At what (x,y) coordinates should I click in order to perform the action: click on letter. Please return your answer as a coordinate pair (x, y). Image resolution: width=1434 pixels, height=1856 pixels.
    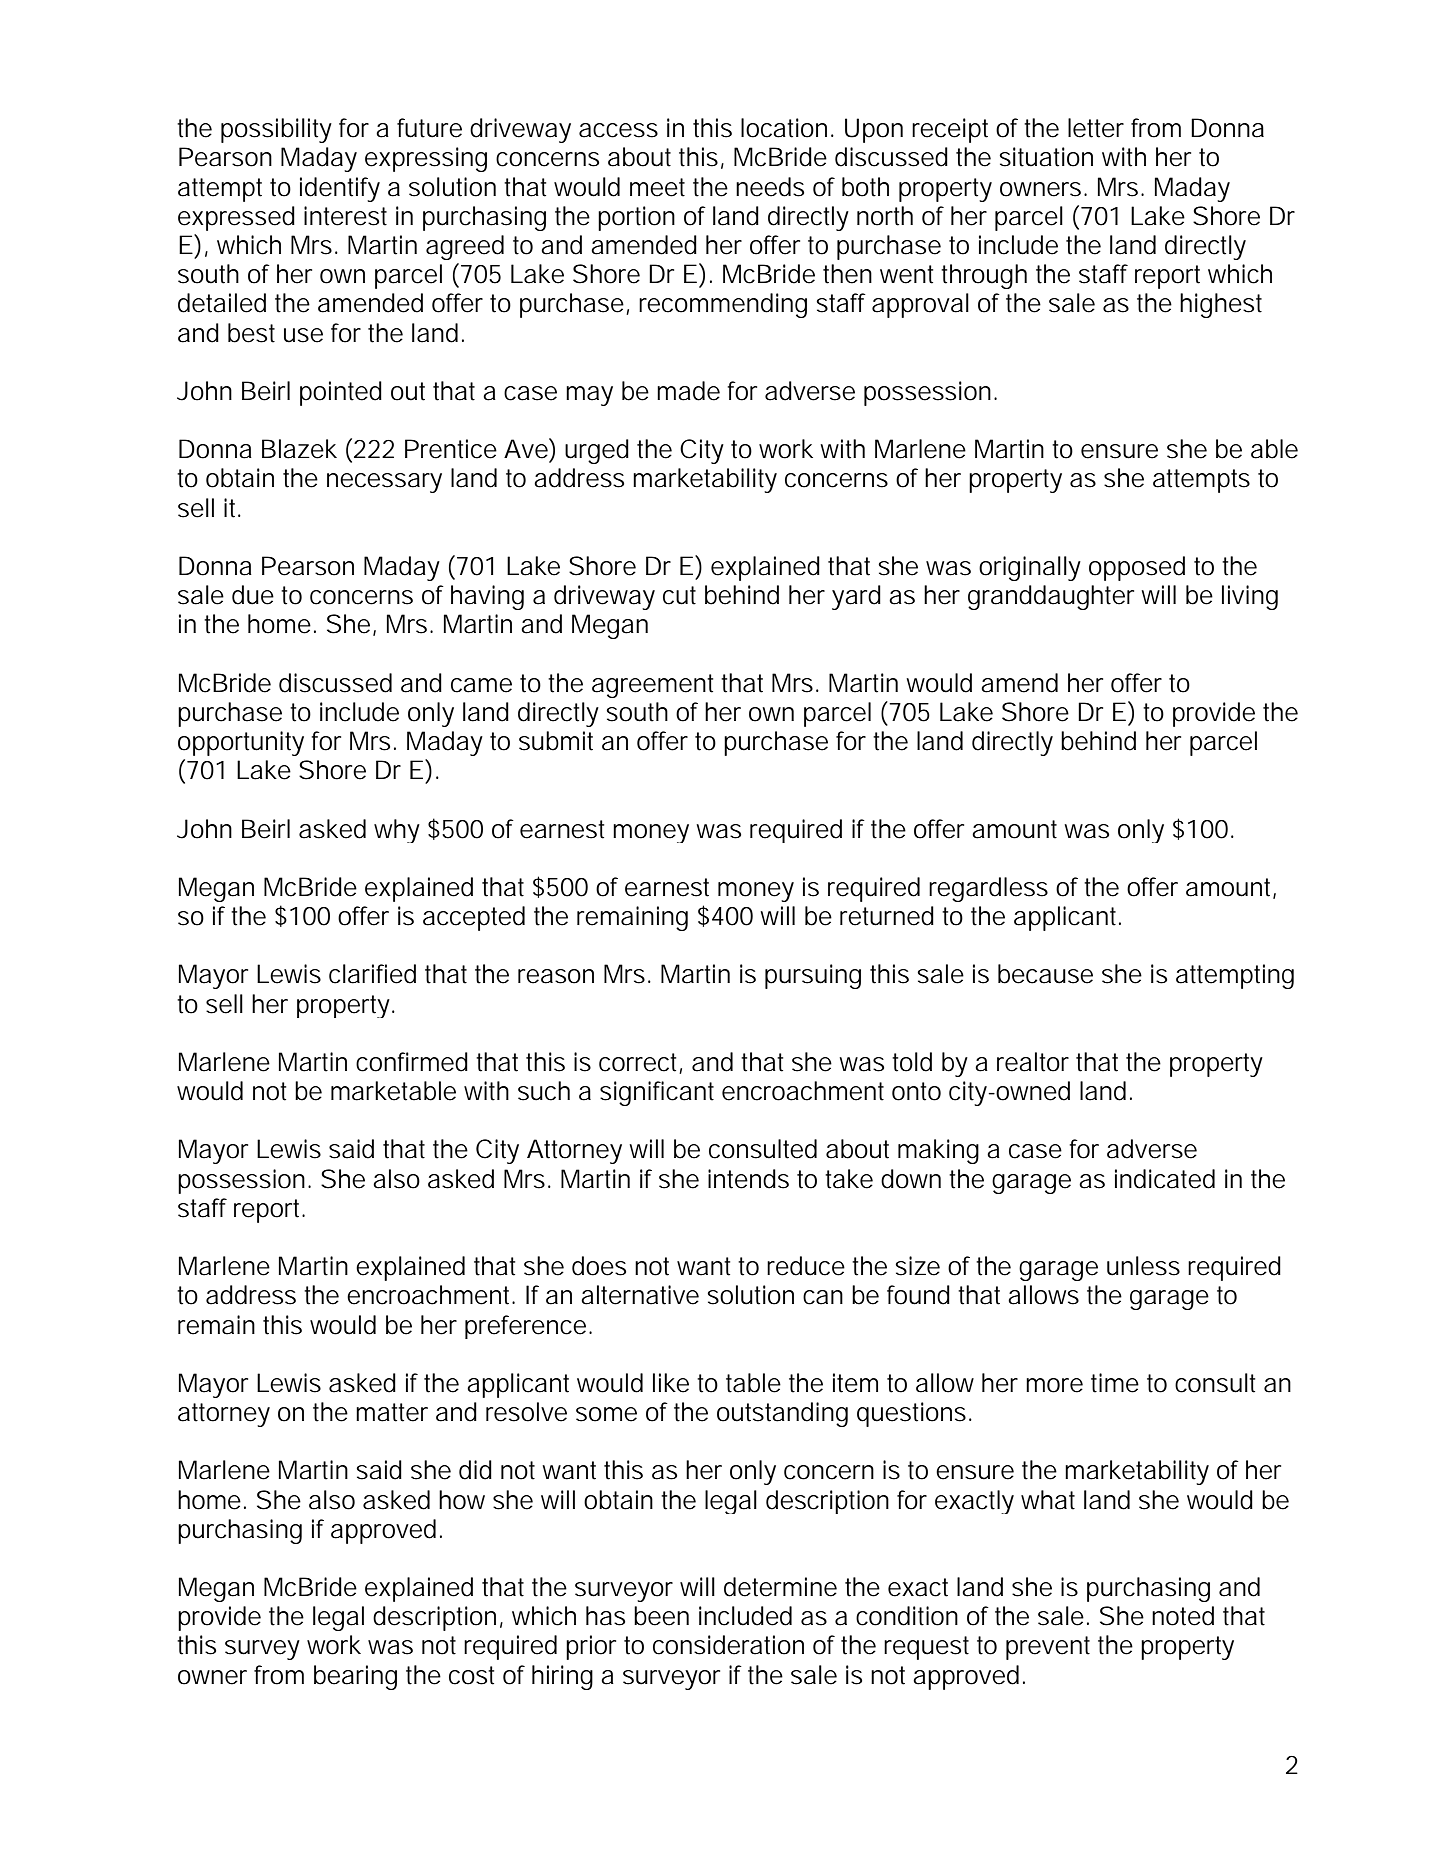
    Looking at the image, I should click on (1096, 128).
